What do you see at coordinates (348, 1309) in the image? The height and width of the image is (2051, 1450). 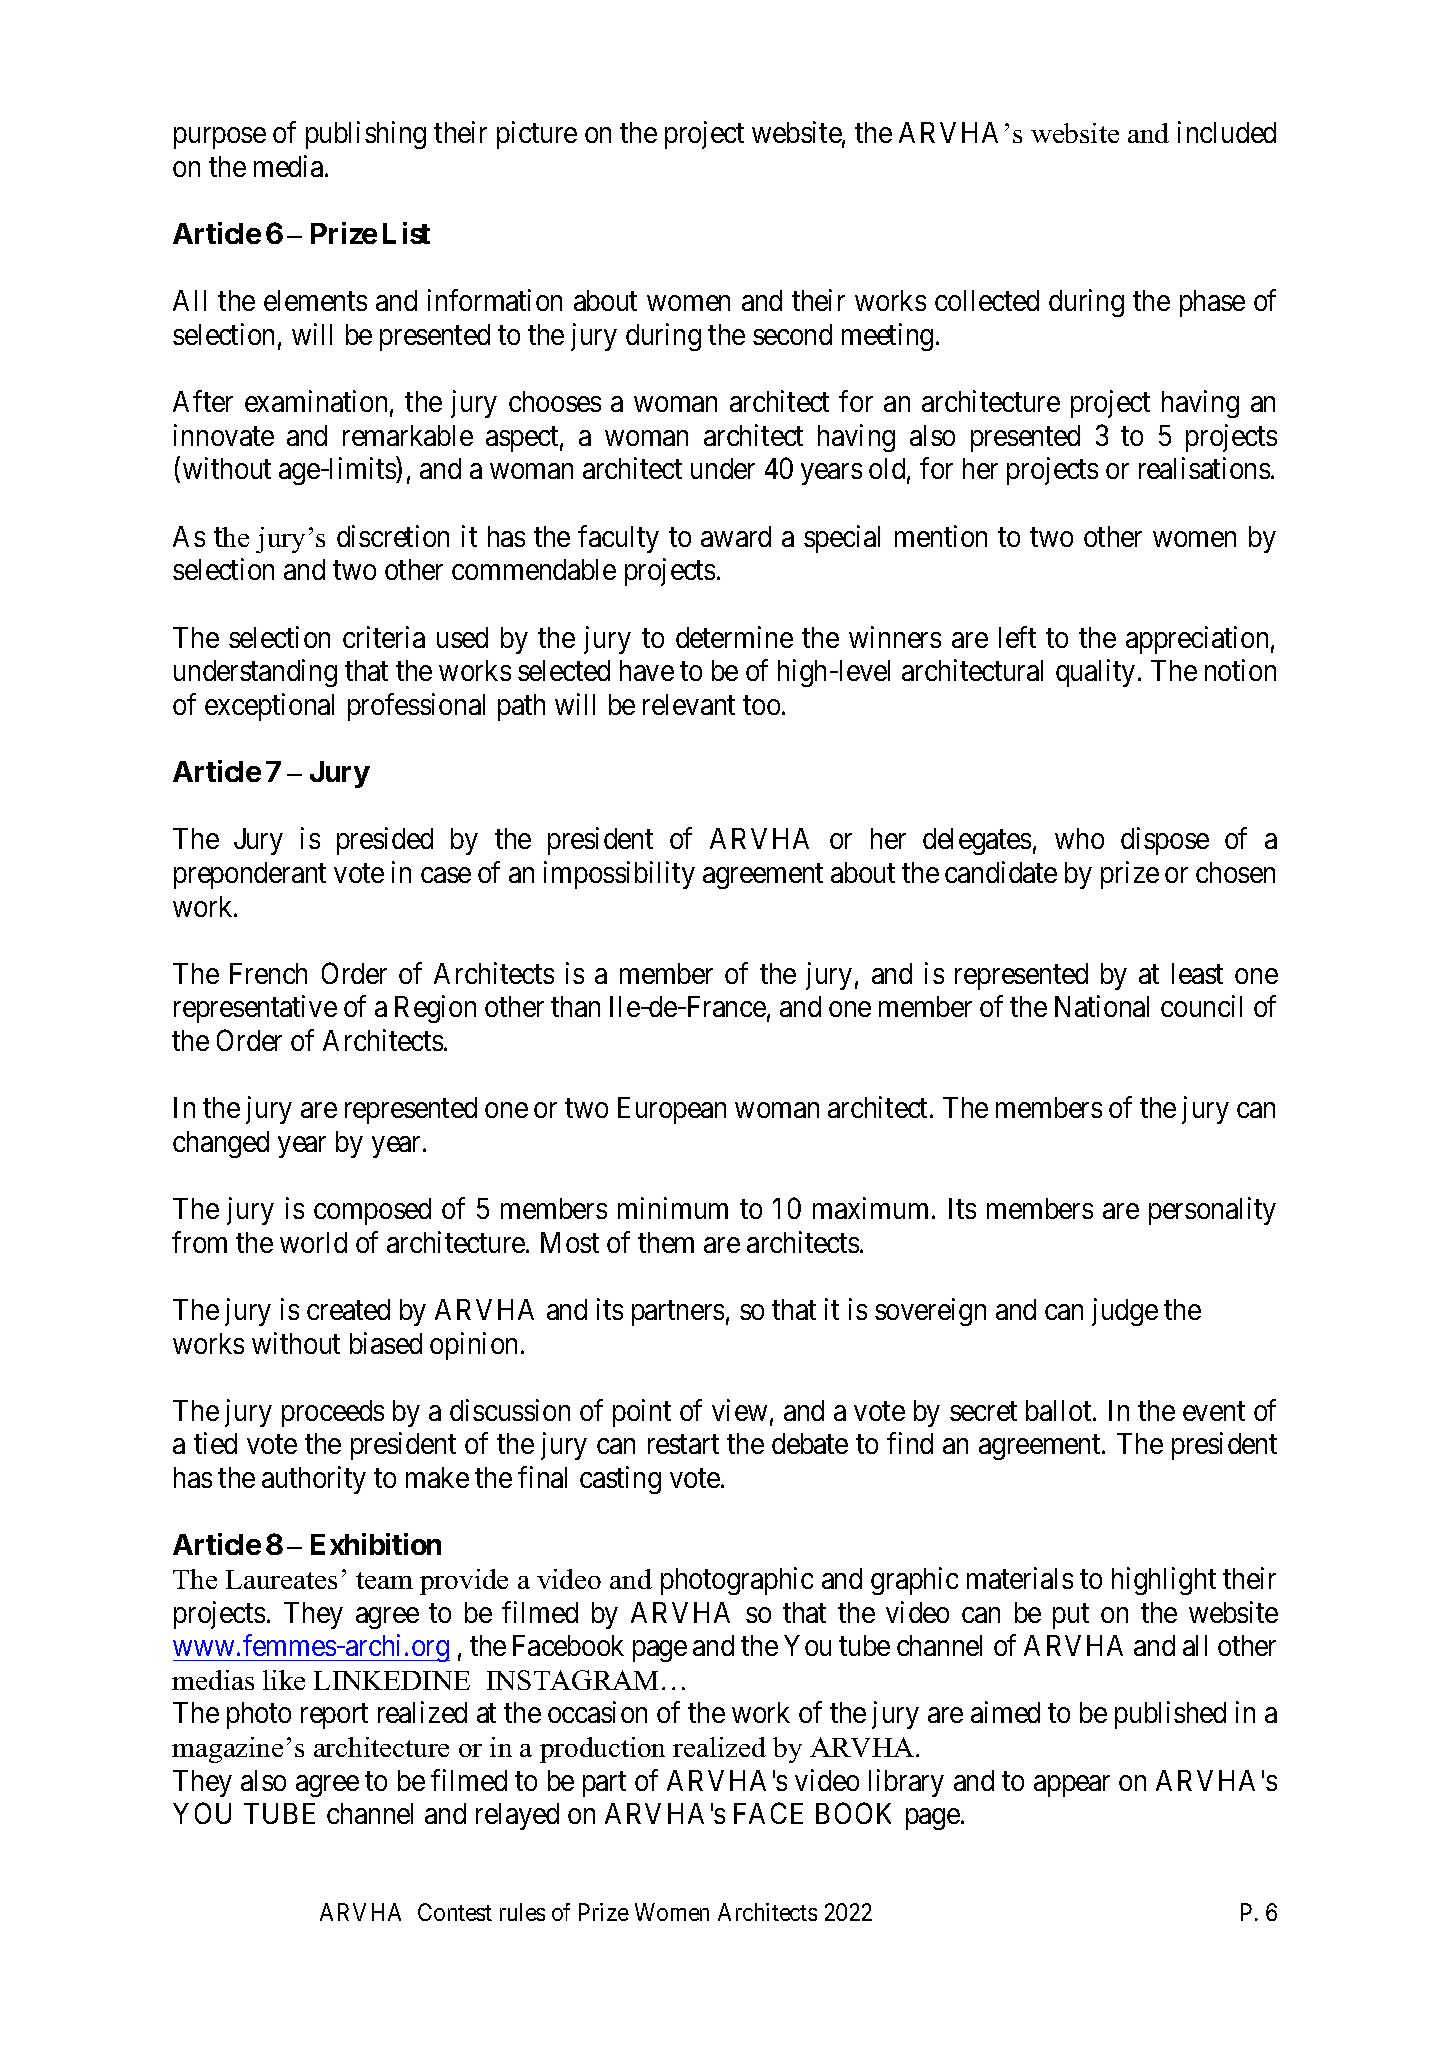 I see `created` at bounding box center [348, 1309].
